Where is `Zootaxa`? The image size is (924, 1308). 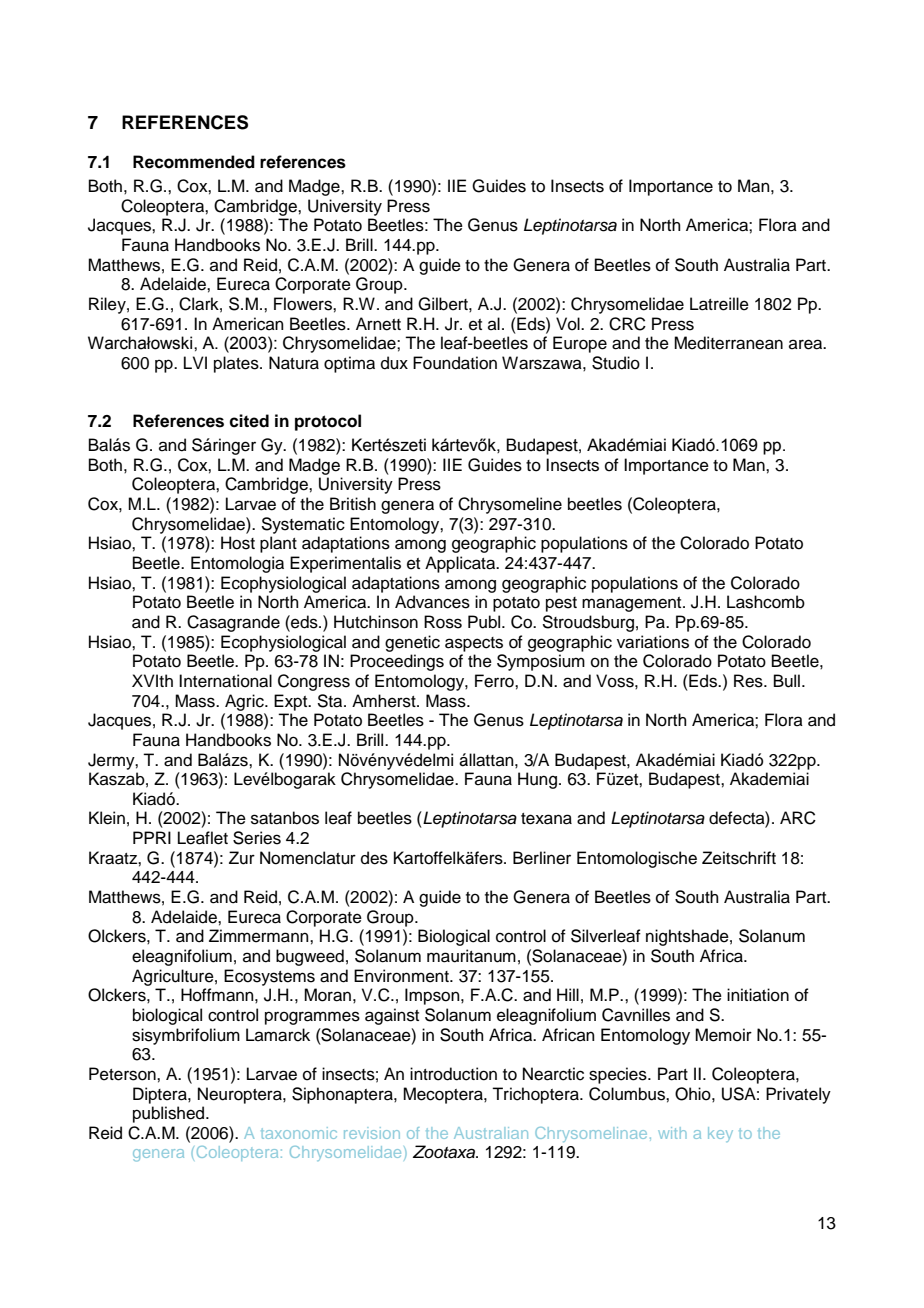
Zootaxa is located at coordinates (445, 1152).
